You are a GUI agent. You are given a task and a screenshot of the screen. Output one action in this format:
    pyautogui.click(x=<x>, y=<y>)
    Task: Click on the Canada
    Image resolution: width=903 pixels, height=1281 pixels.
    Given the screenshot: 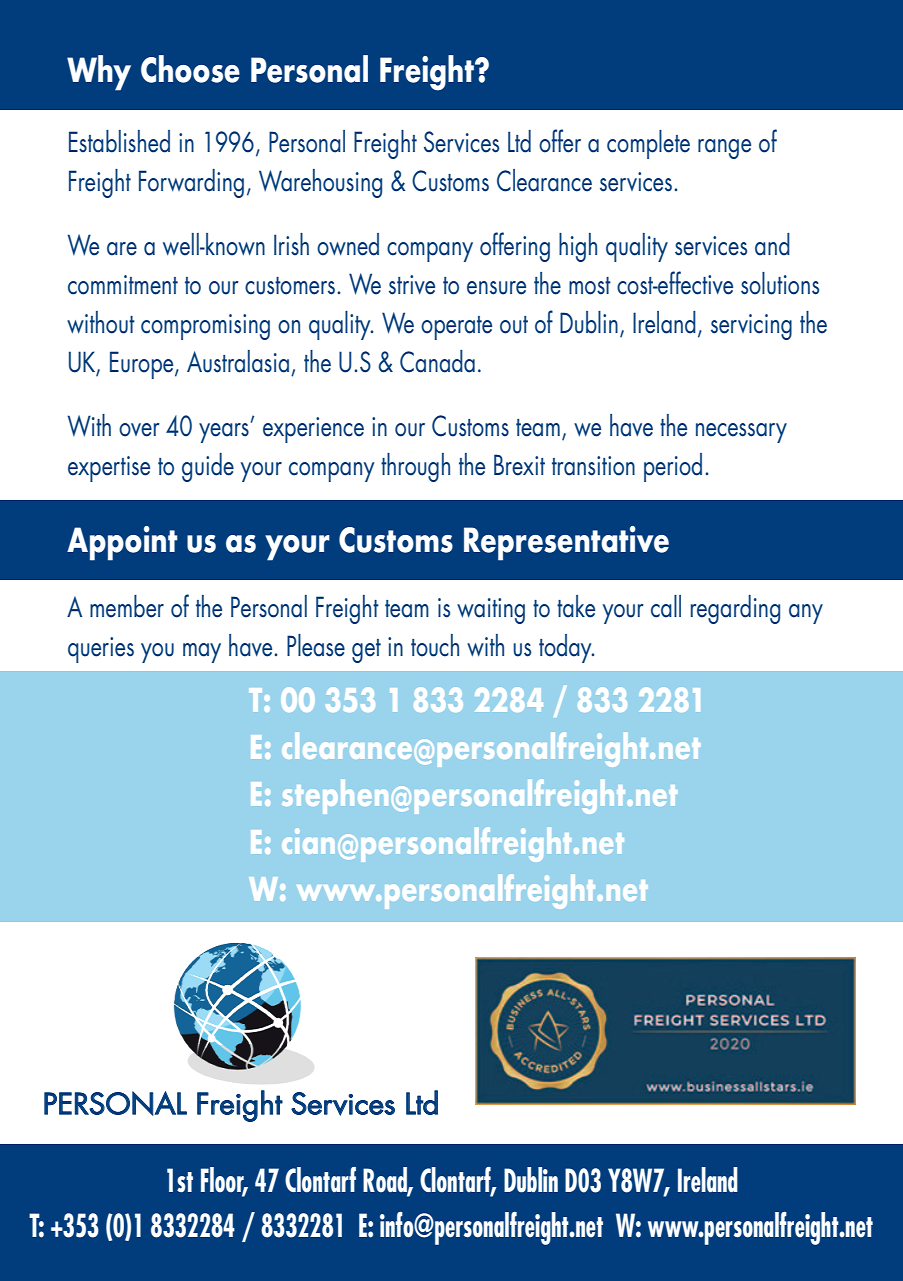 What is the action you would take?
    pyautogui.click(x=437, y=361)
